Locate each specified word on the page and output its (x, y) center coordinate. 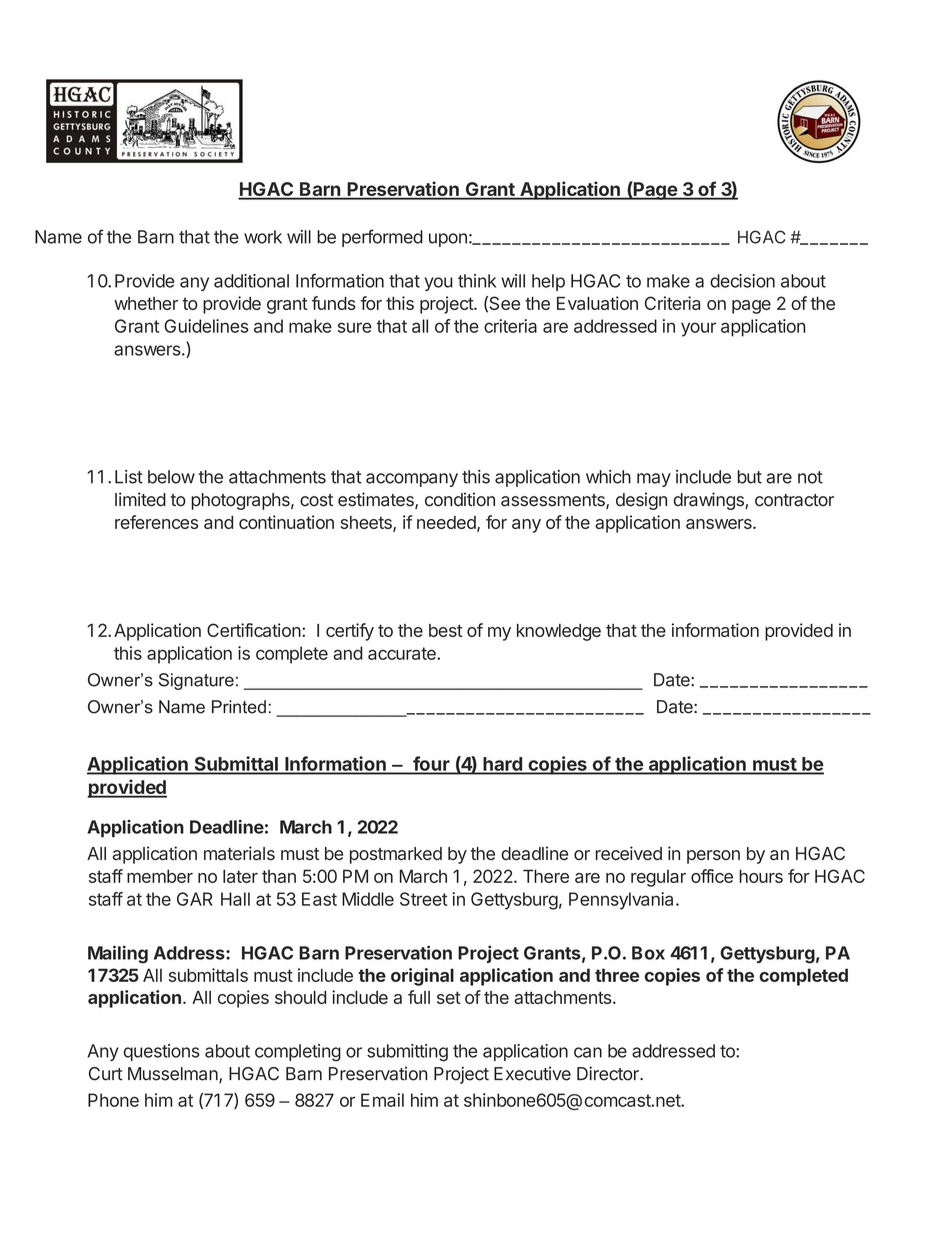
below (171, 477)
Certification (254, 630)
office (712, 876)
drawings (710, 501)
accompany (412, 480)
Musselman (174, 1075)
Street (423, 899)
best (446, 630)
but (750, 477)
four (431, 764)
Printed (239, 707)
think (477, 281)
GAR (195, 899)
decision (742, 281)
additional (251, 281)
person (713, 857)
